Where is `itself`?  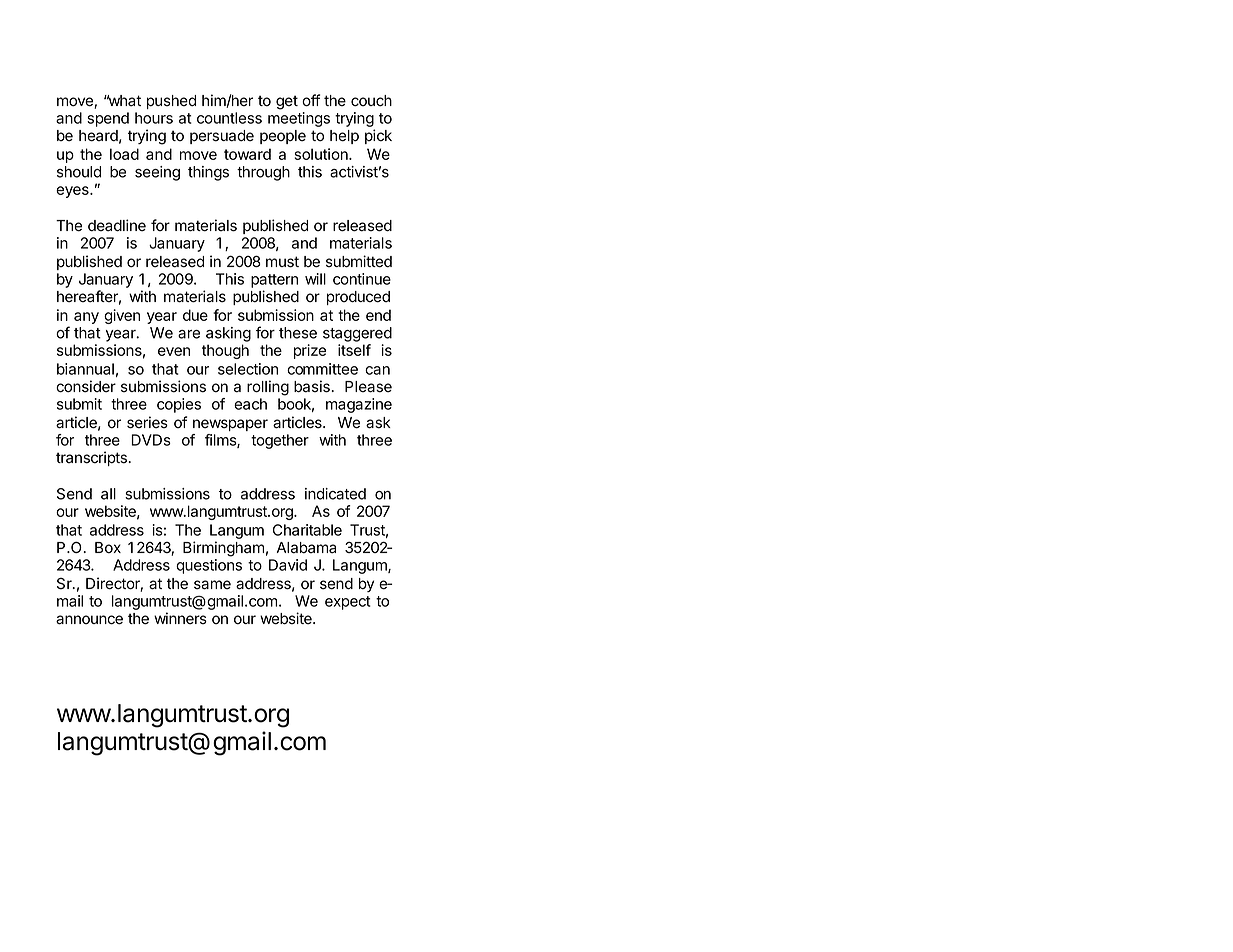
itself is located at coordinates (354, 350).
